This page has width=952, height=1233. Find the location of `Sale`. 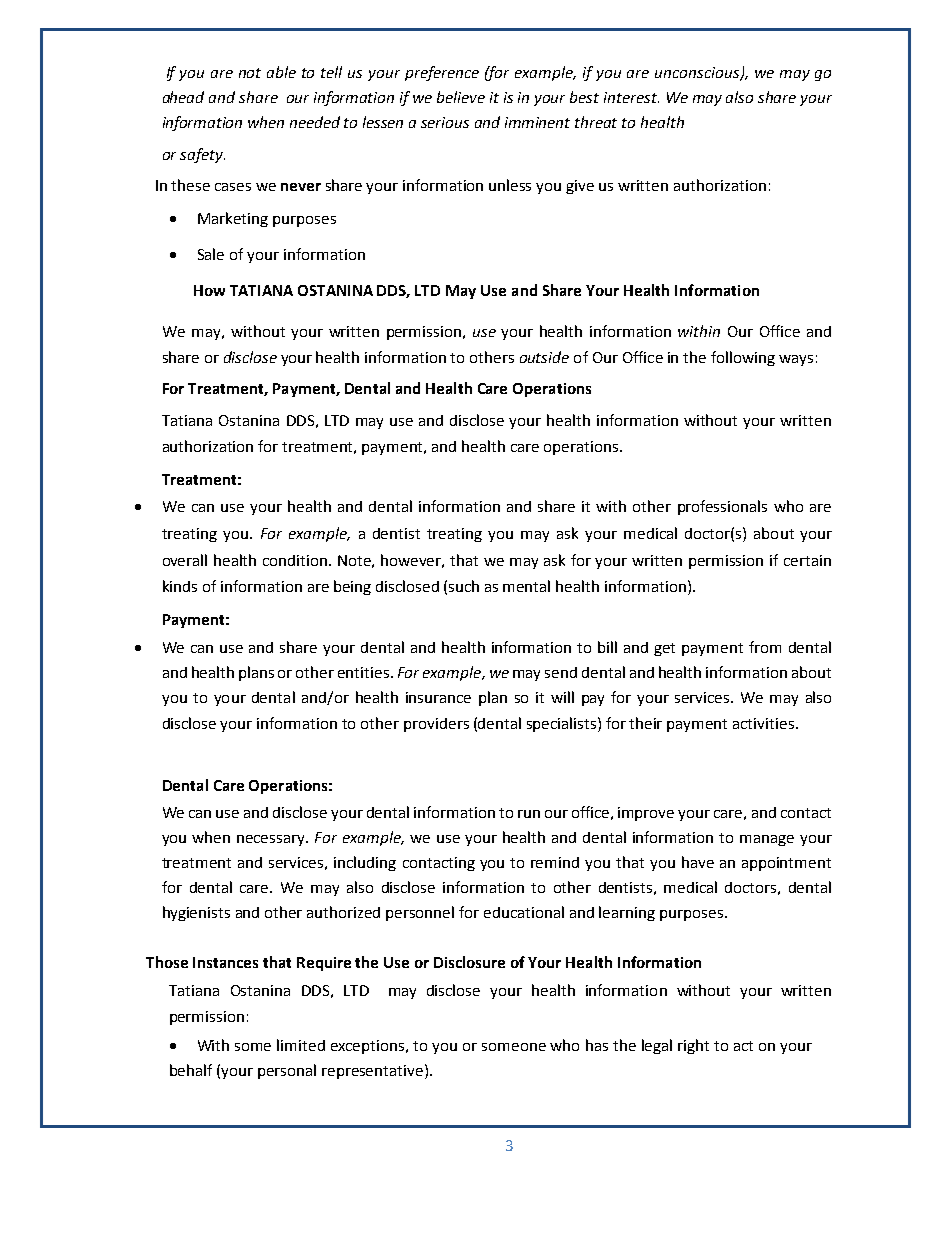

Sale is located at coordinates (211, 254).
